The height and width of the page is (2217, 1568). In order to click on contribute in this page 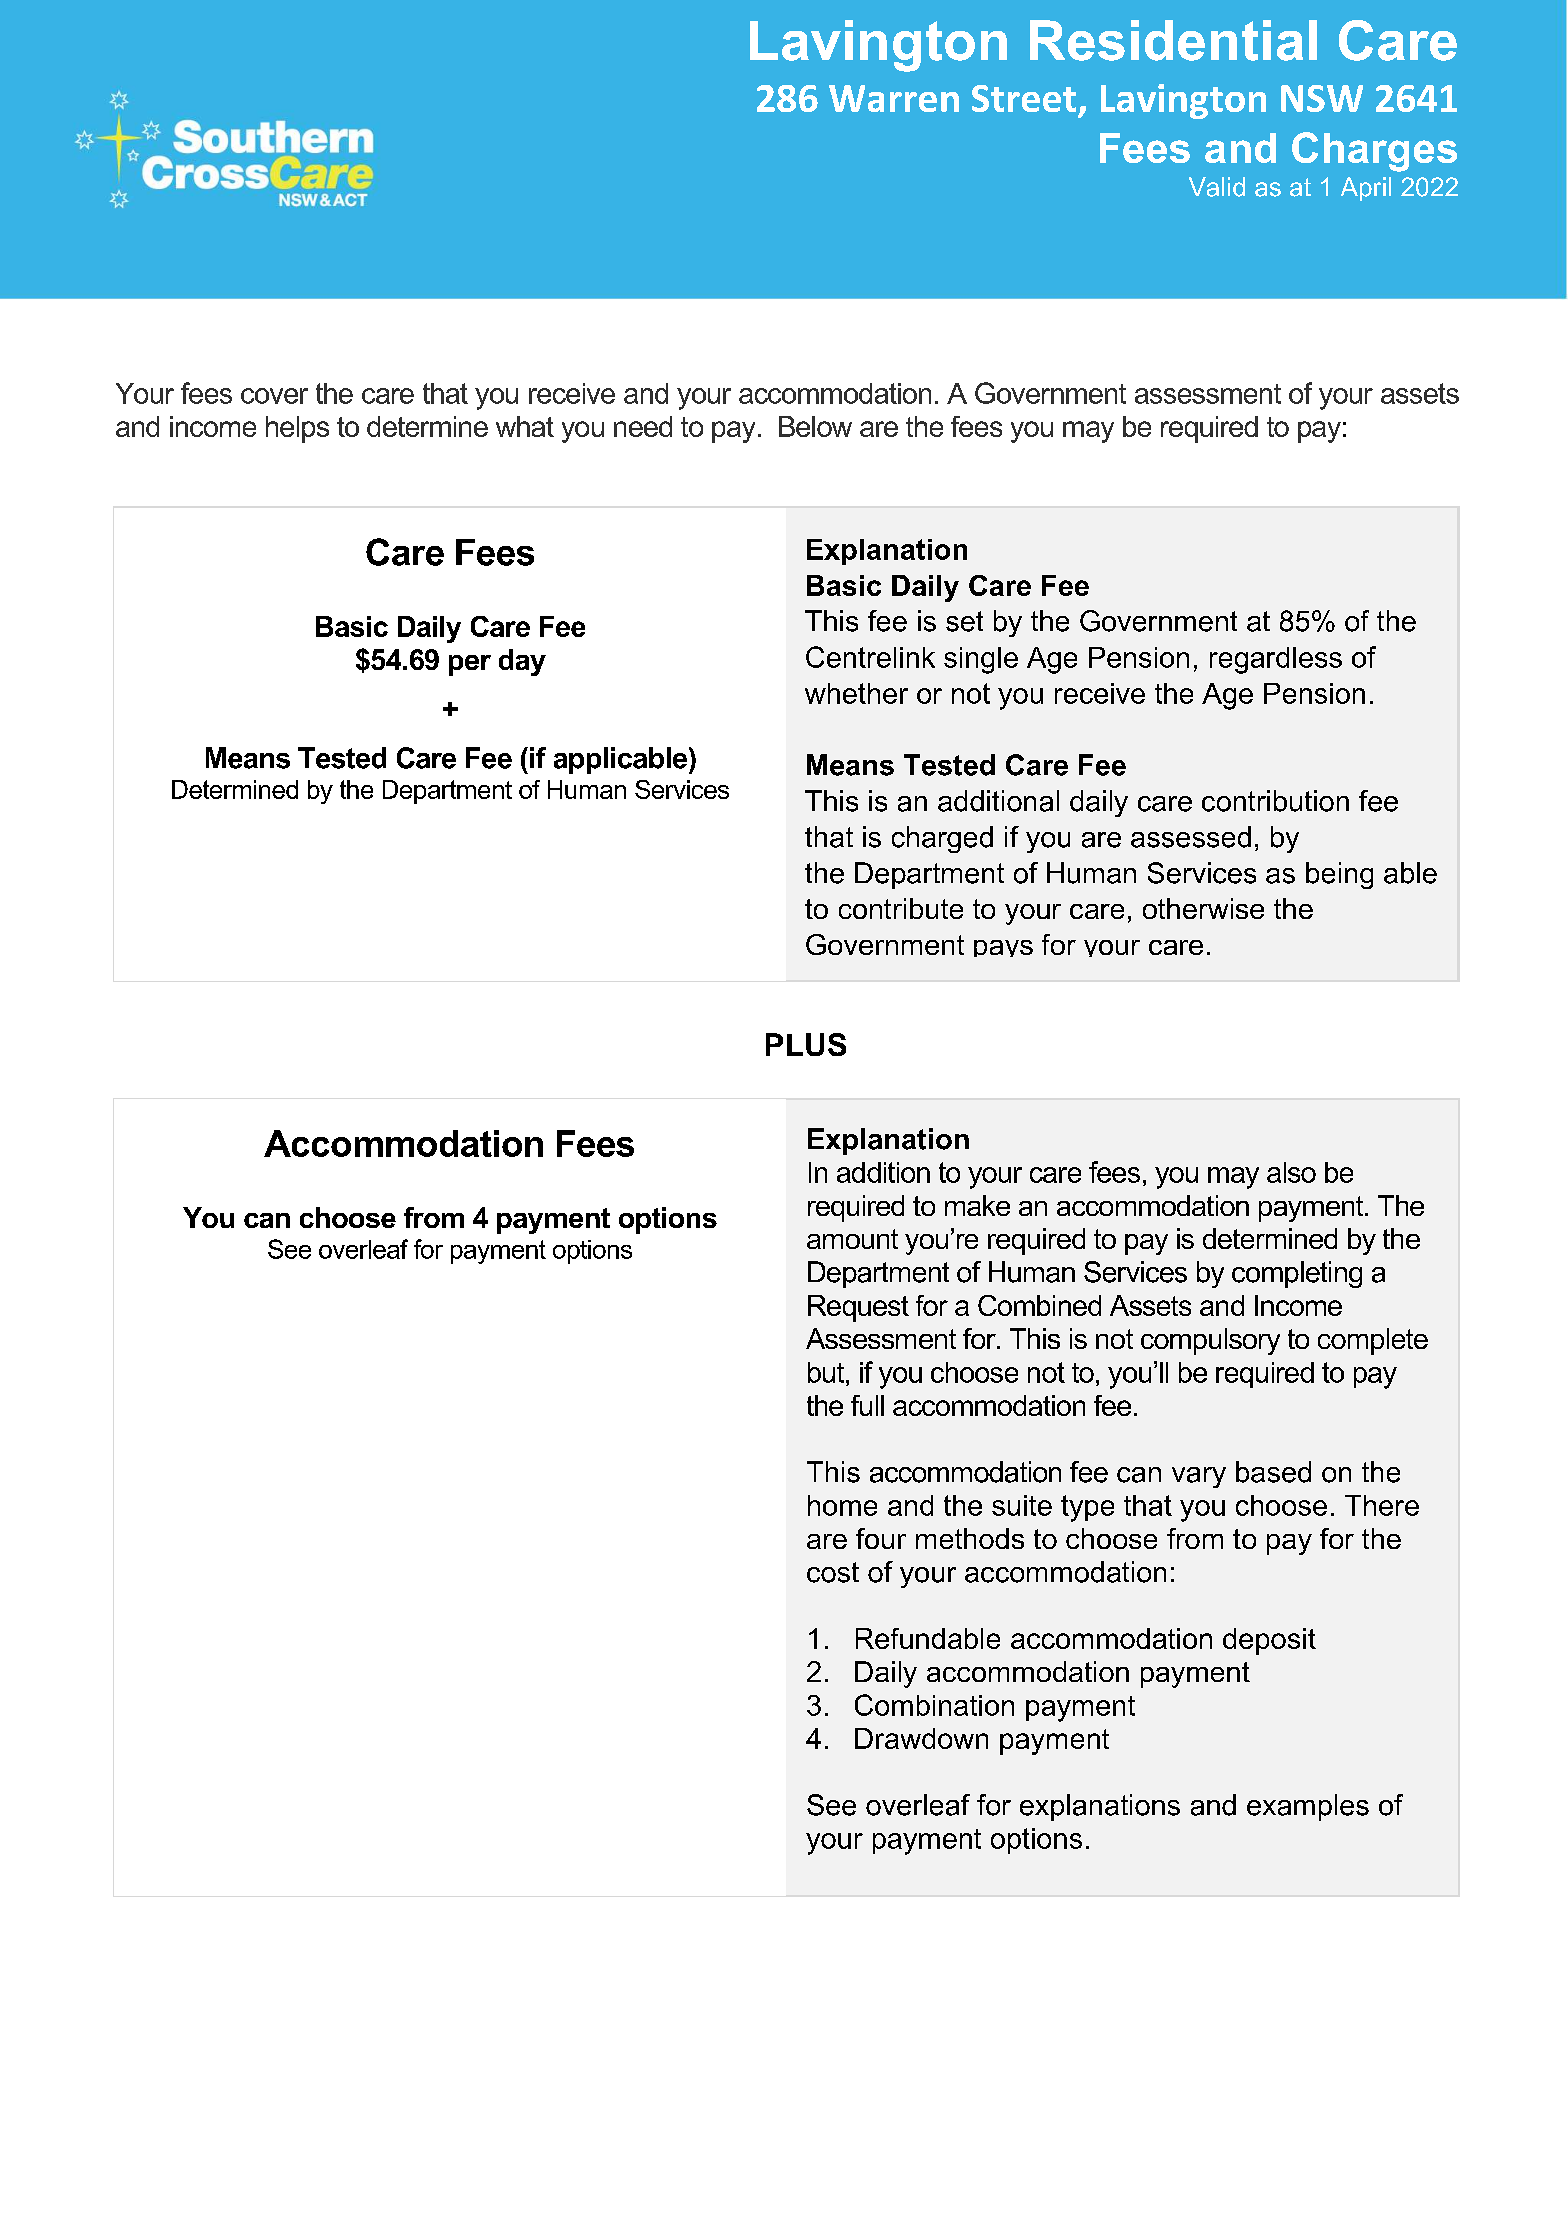, I will do `click(901, 908)`.
